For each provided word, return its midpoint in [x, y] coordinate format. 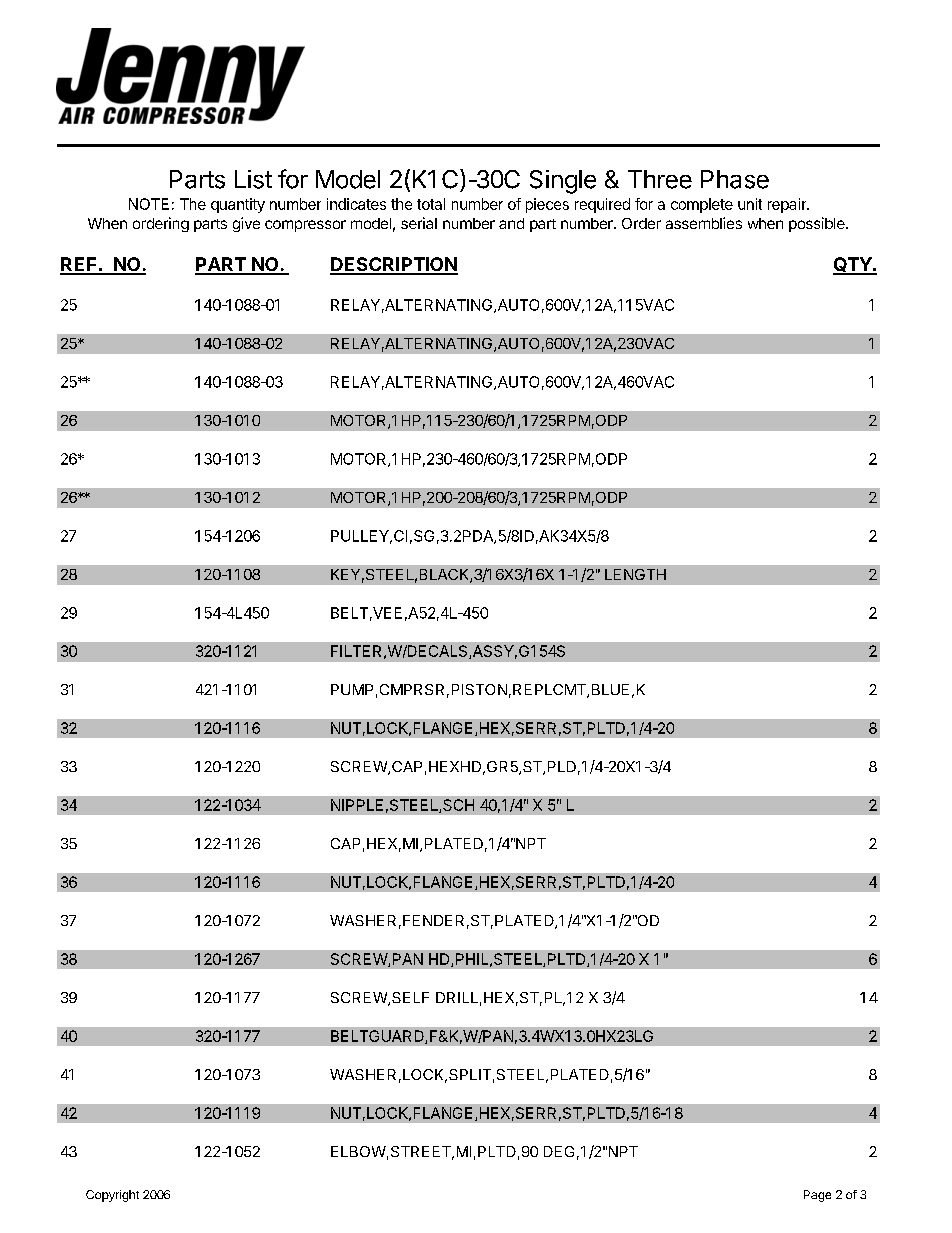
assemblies [704, 223]
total [431, 204]
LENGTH [635, 574]
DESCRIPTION [394, 265]
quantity [238, 205]
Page [817, 1196]
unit [750, 204]
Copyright [112, 1196]
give [246, 224]
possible [818, 224]
